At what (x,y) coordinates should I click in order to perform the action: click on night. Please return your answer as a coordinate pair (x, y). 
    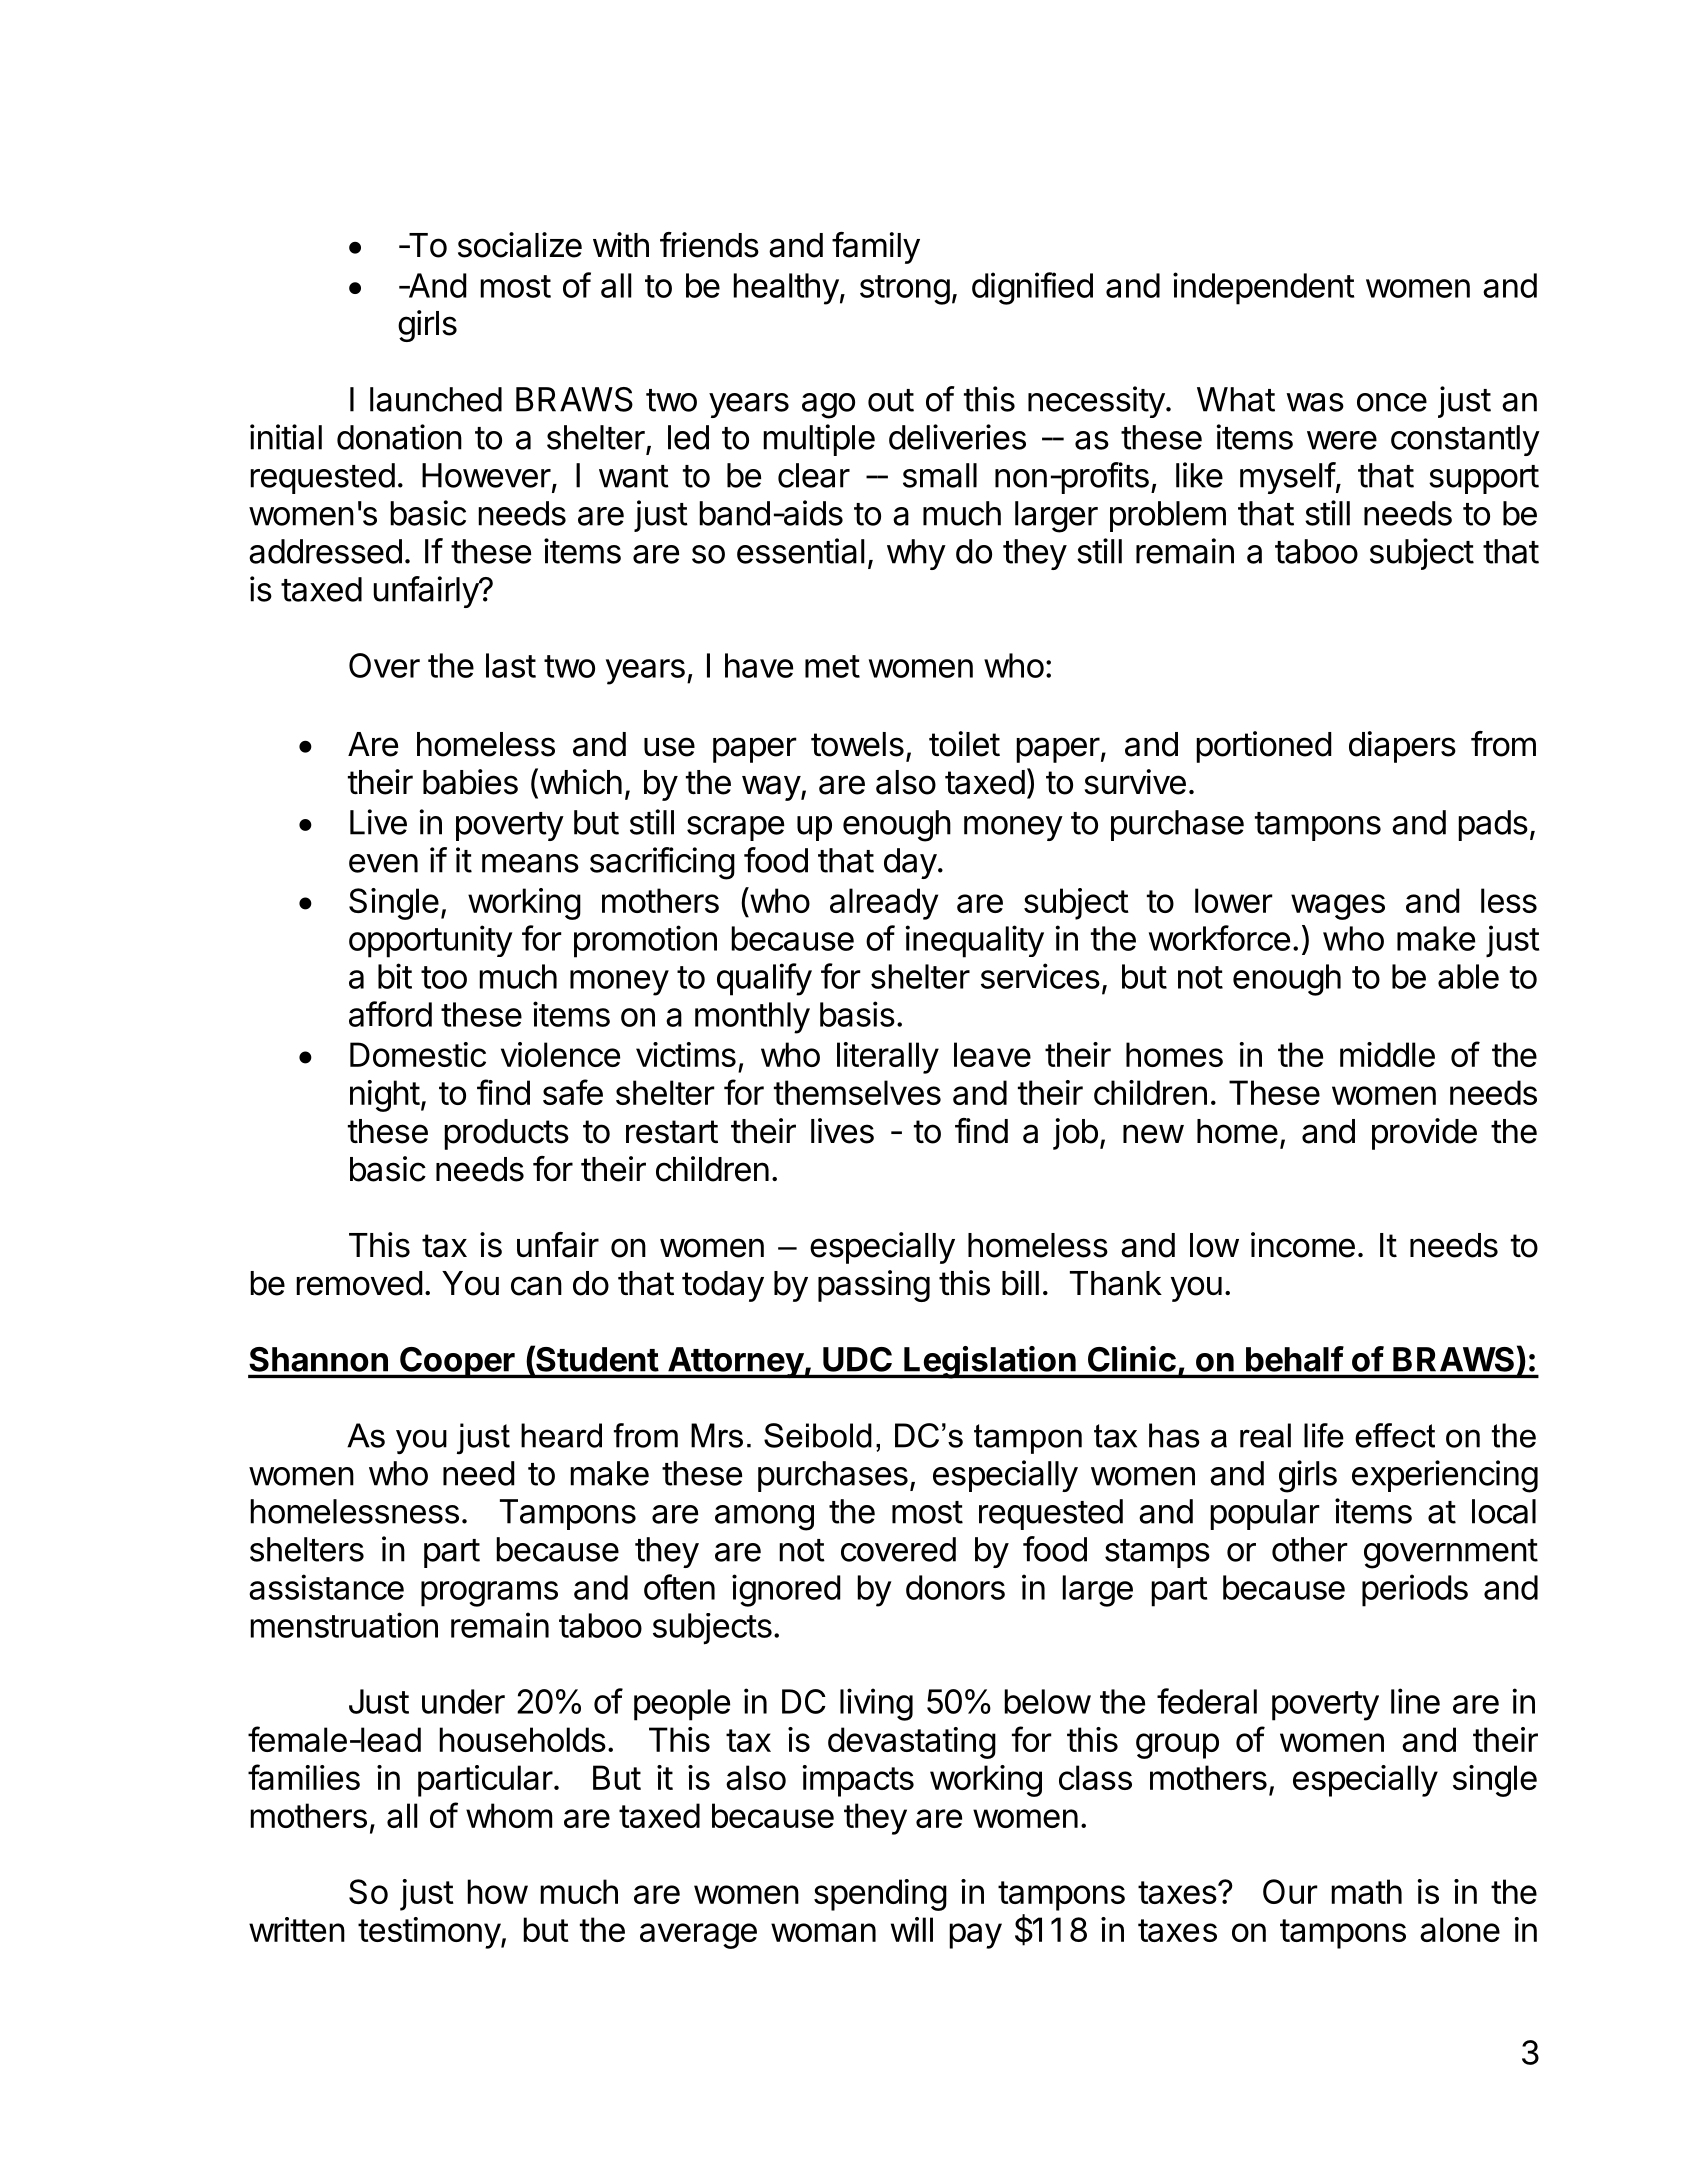
    Looking at the image, I should click on (385, 1096).
